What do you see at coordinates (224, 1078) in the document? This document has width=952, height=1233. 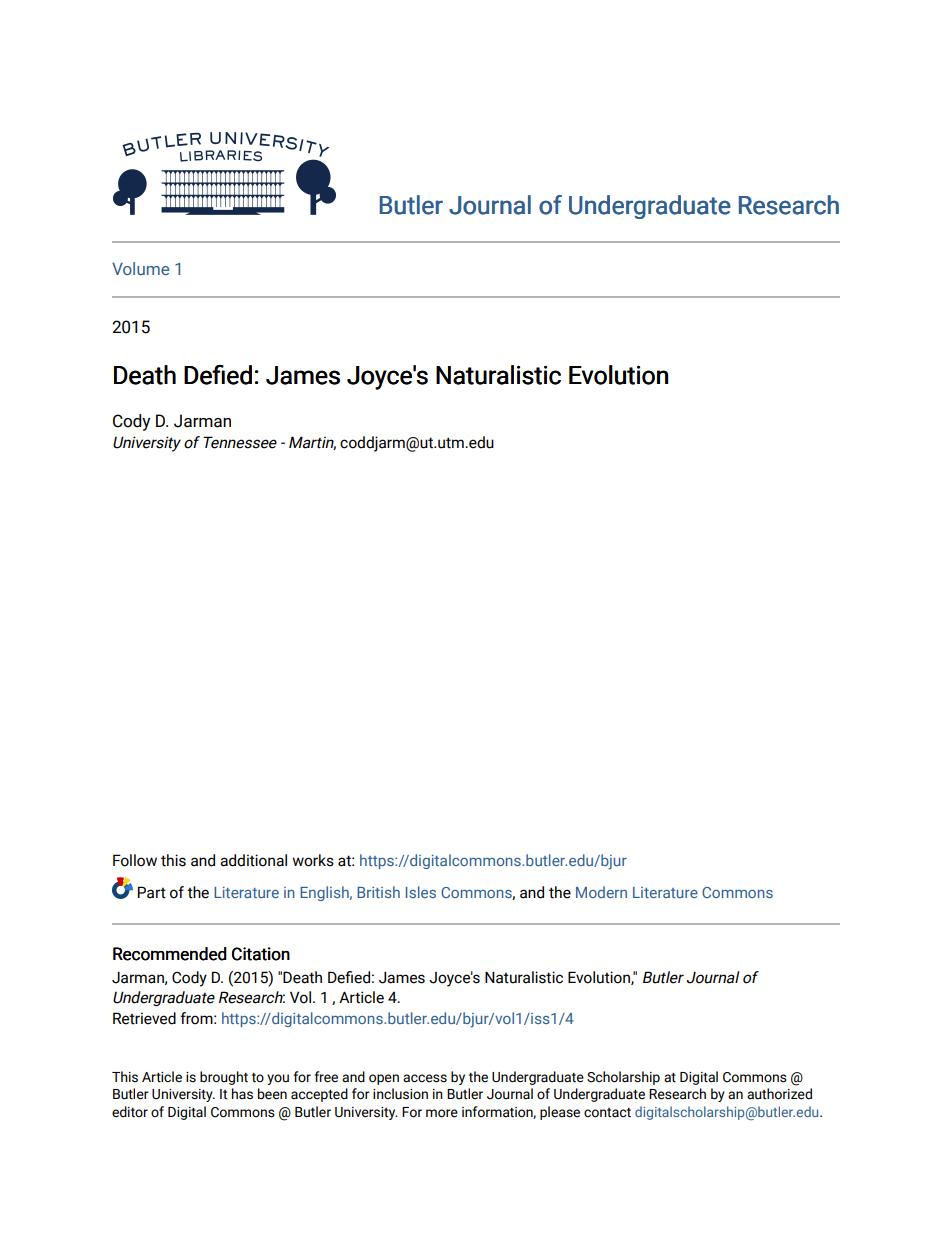 I see `brought` at bounding box center [224, 1078].
